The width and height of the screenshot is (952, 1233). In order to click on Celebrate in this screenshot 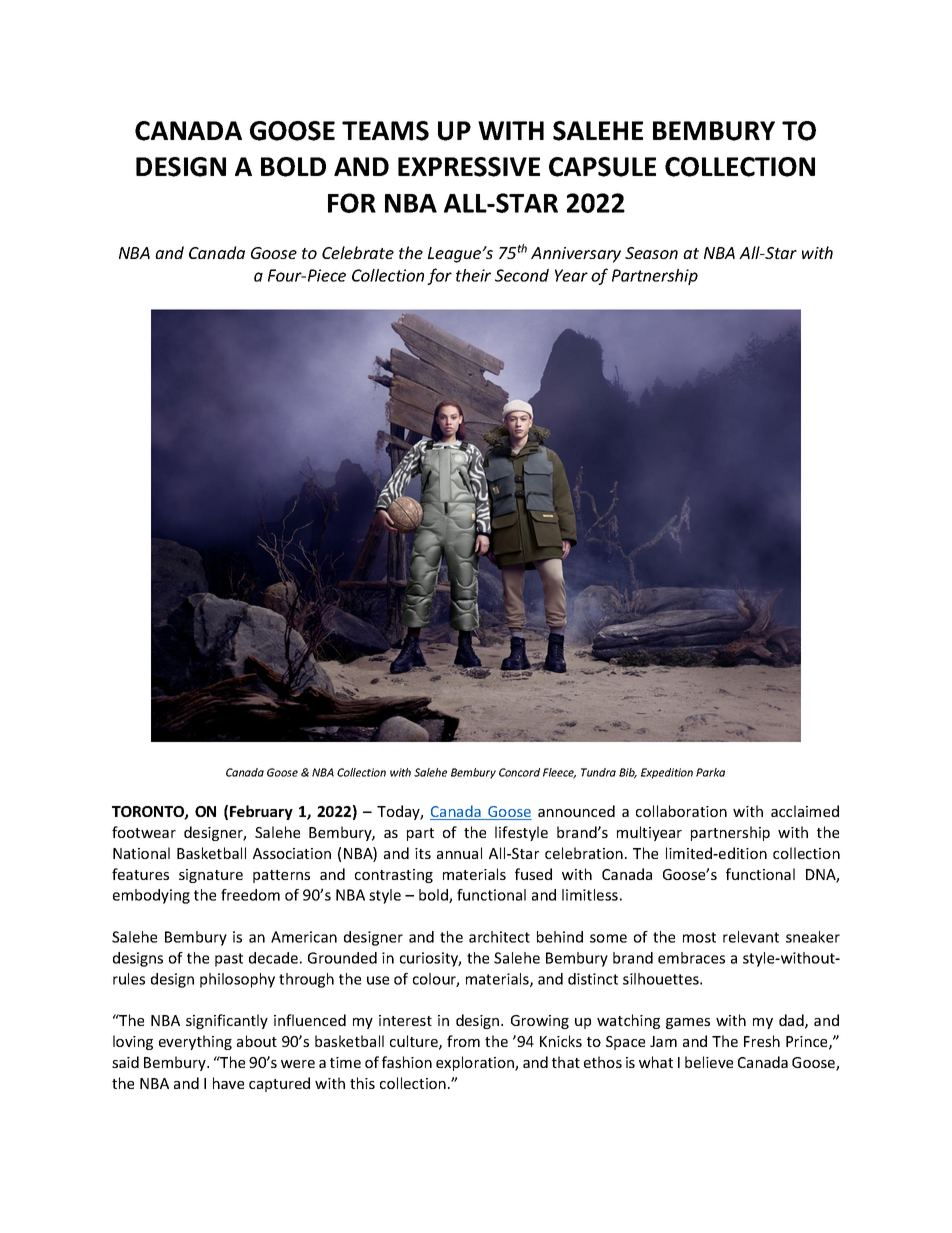, I will do `click(358, 252)`.
